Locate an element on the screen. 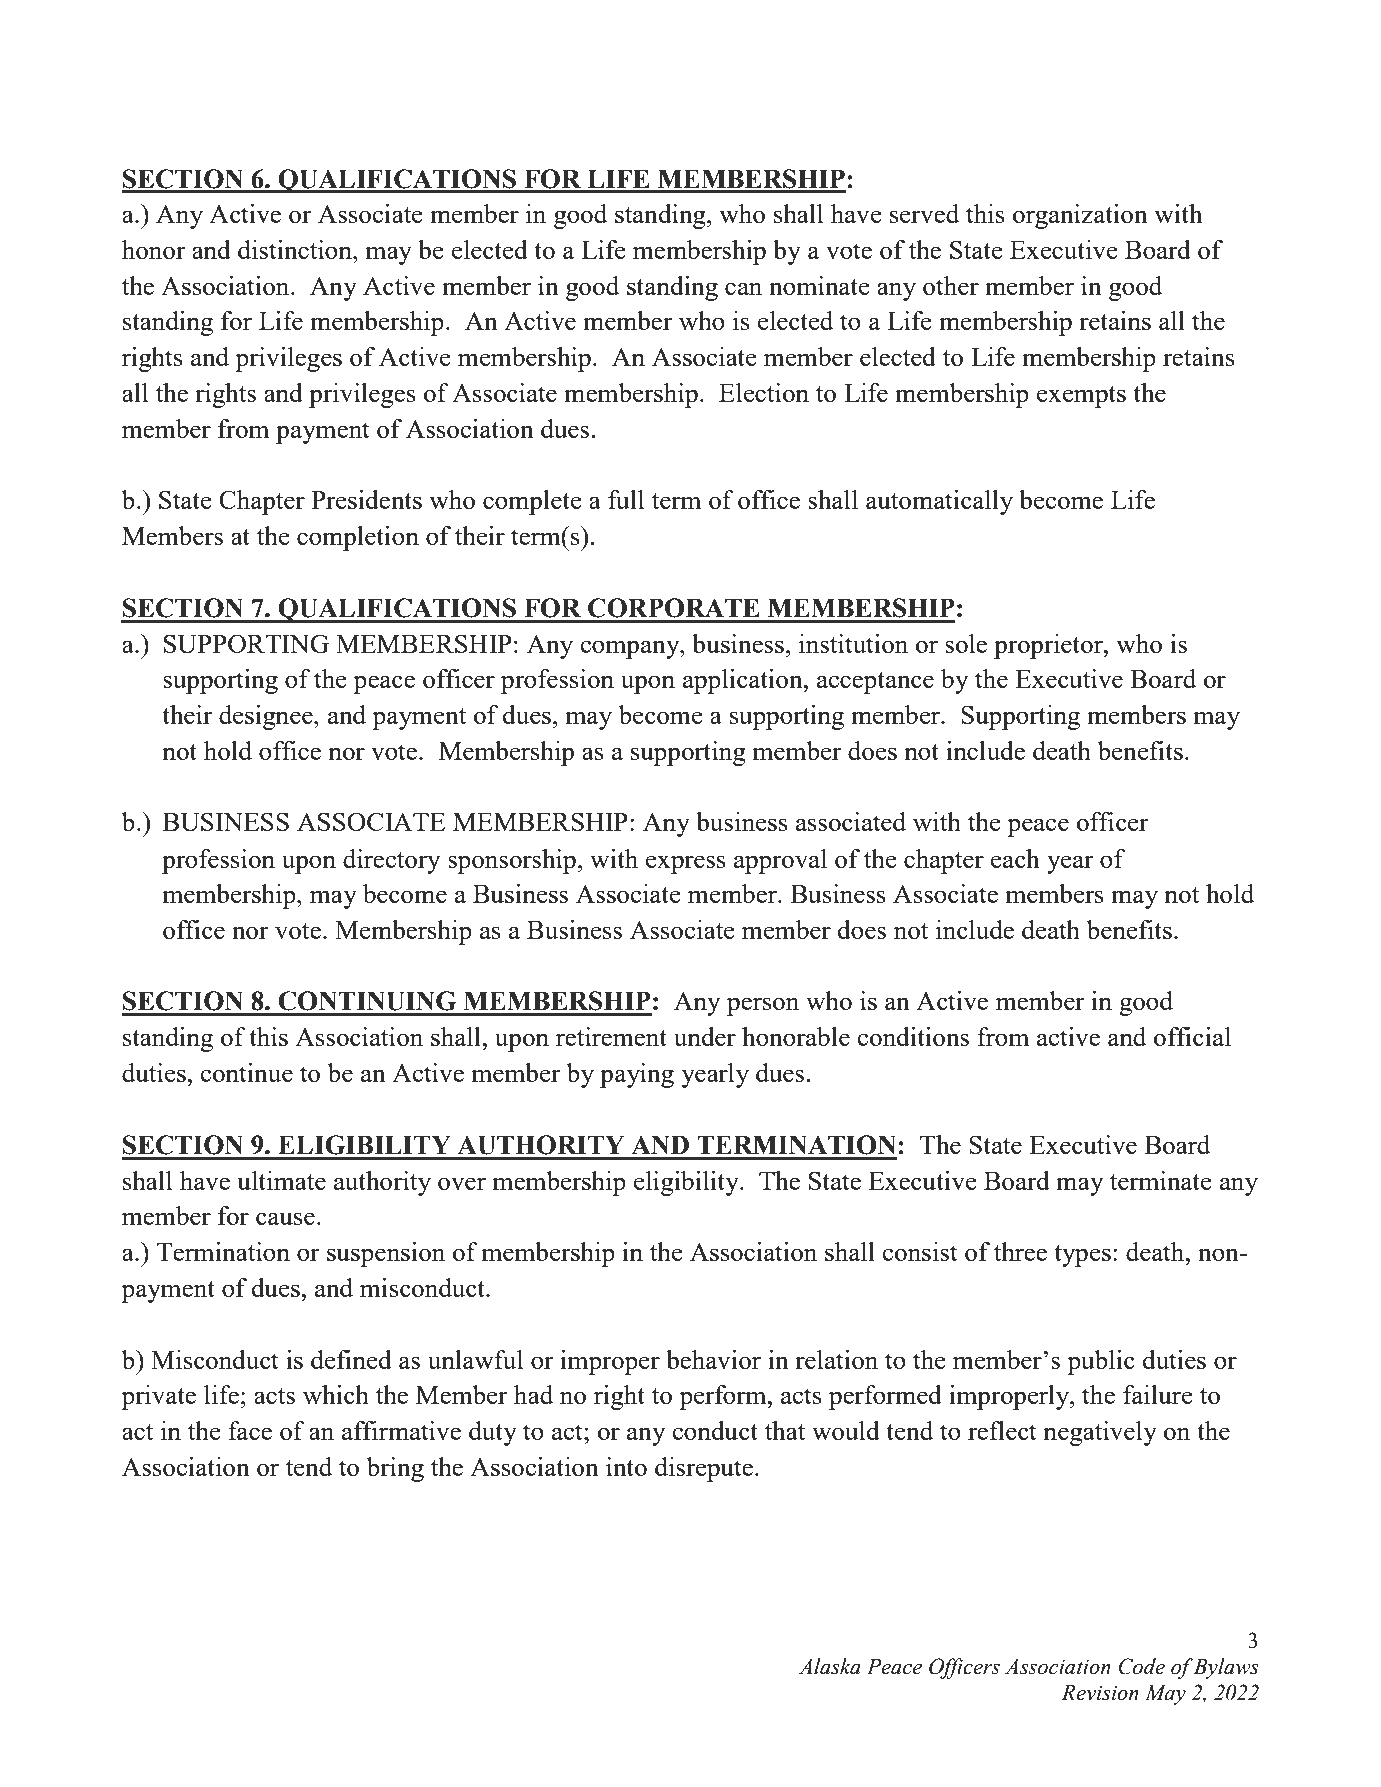  bring is located at coordinates (395, 1469).
